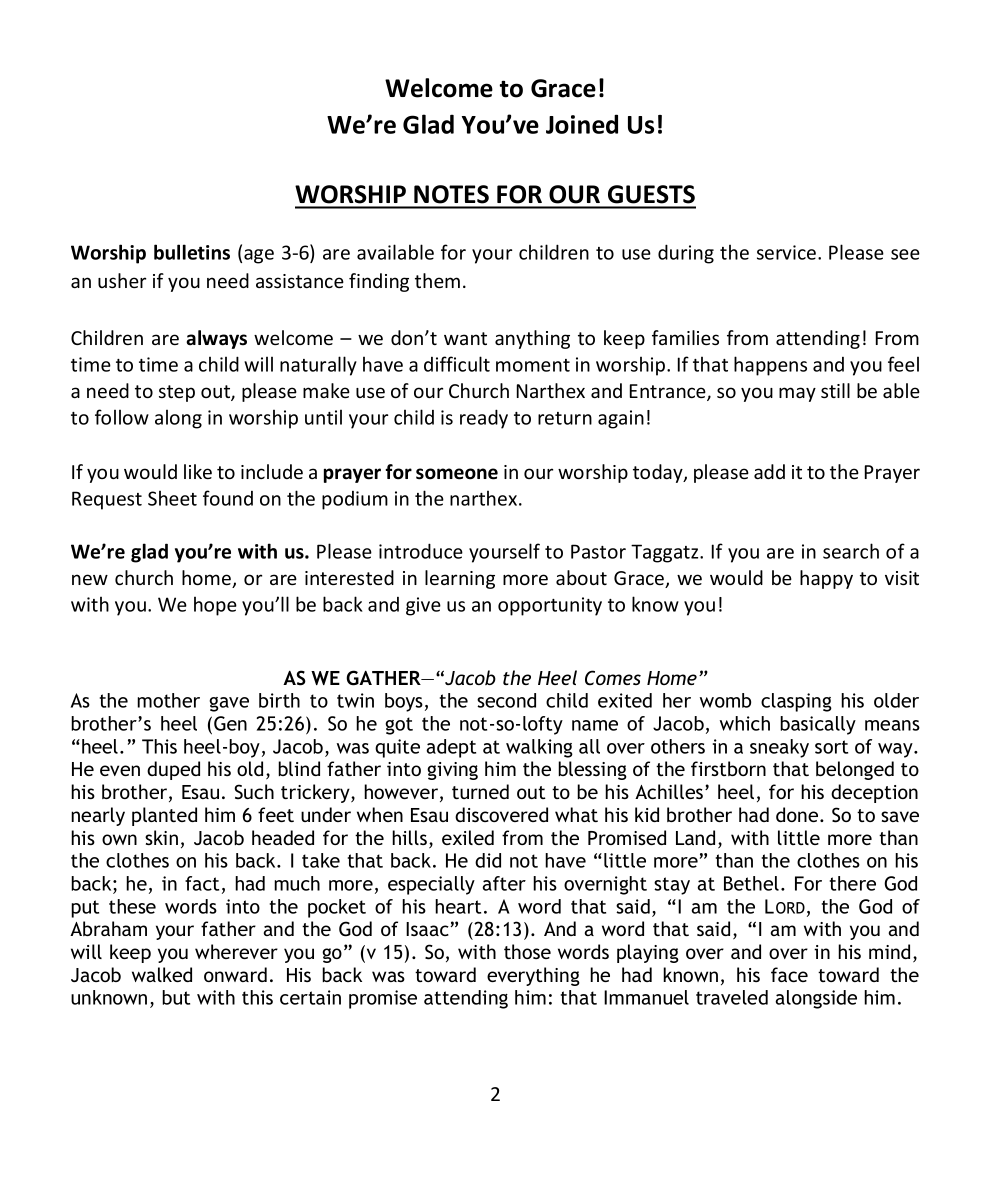  I want to click on Joined, so click(582, 124).
